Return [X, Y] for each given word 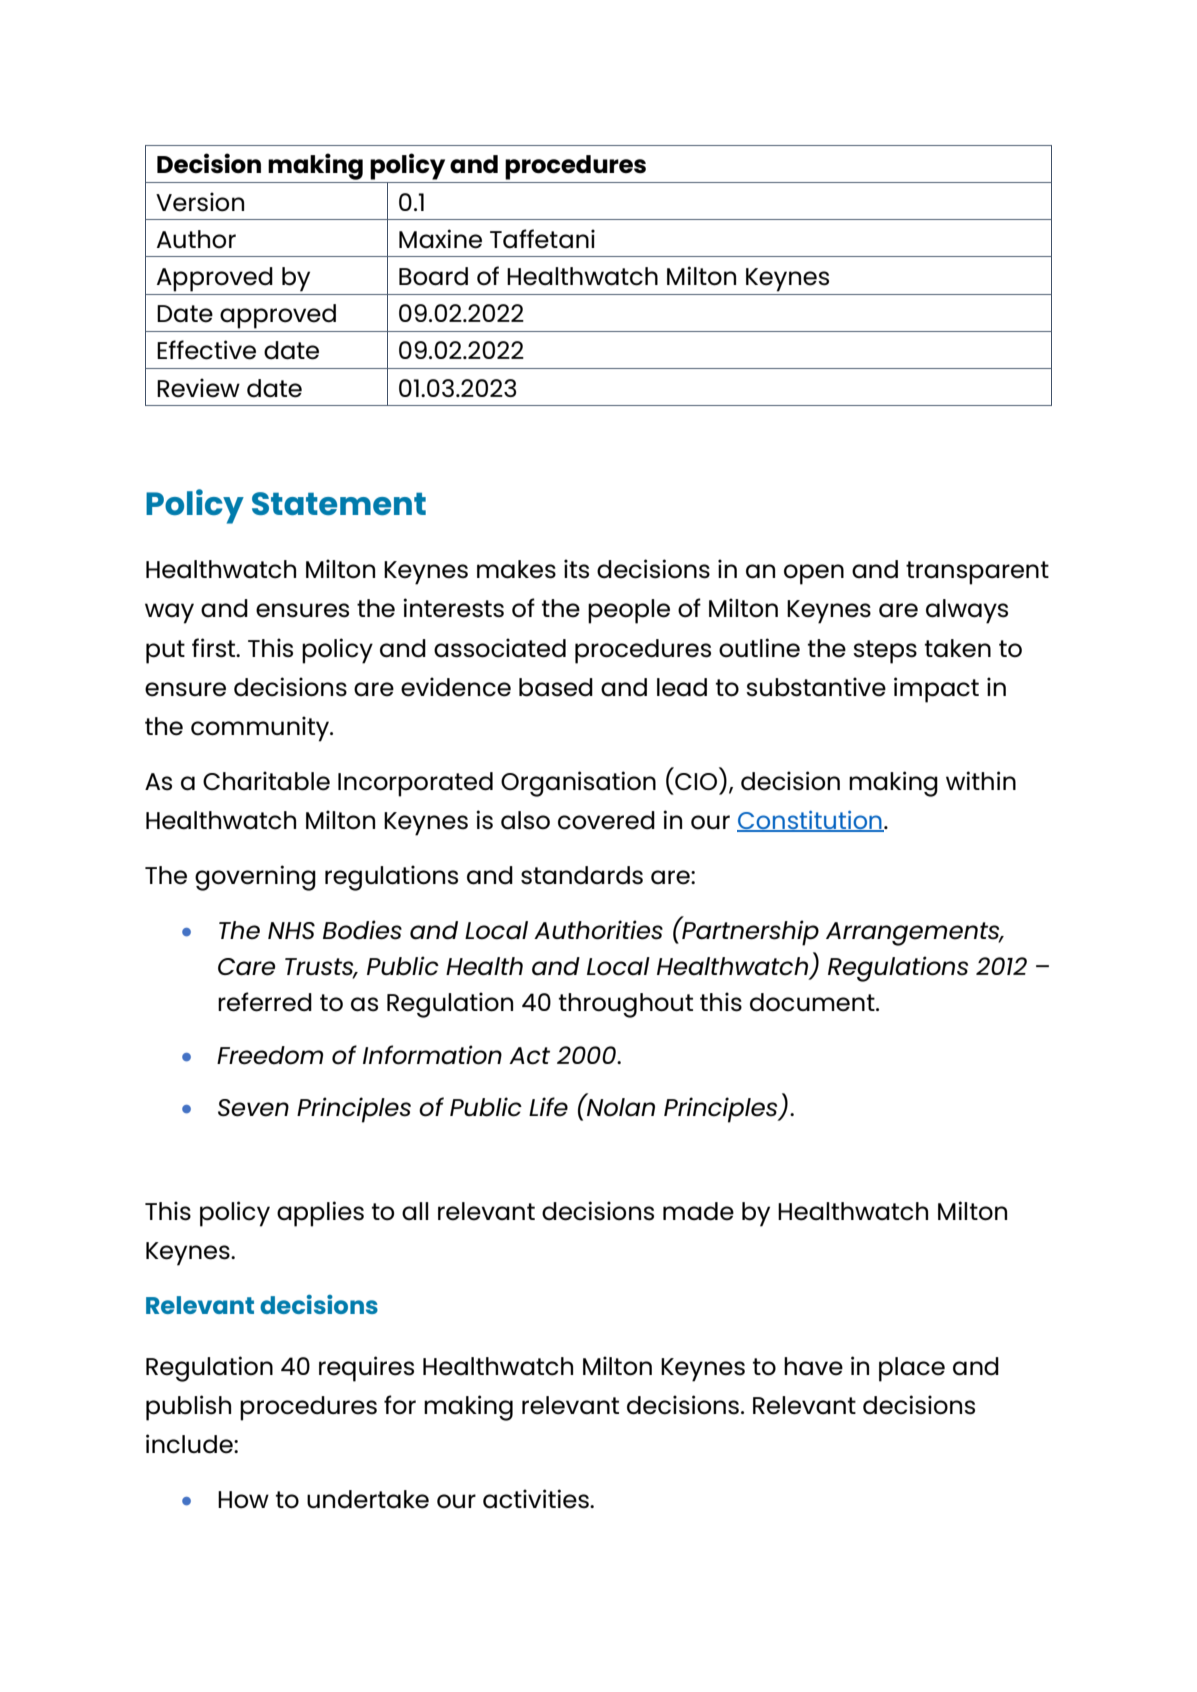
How [243, 1500]
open [814, 574]
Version [200, 202]
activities [537, 1499]
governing [255, 878]
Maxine [440, 239]
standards [582, 875]
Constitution [810, 821]
